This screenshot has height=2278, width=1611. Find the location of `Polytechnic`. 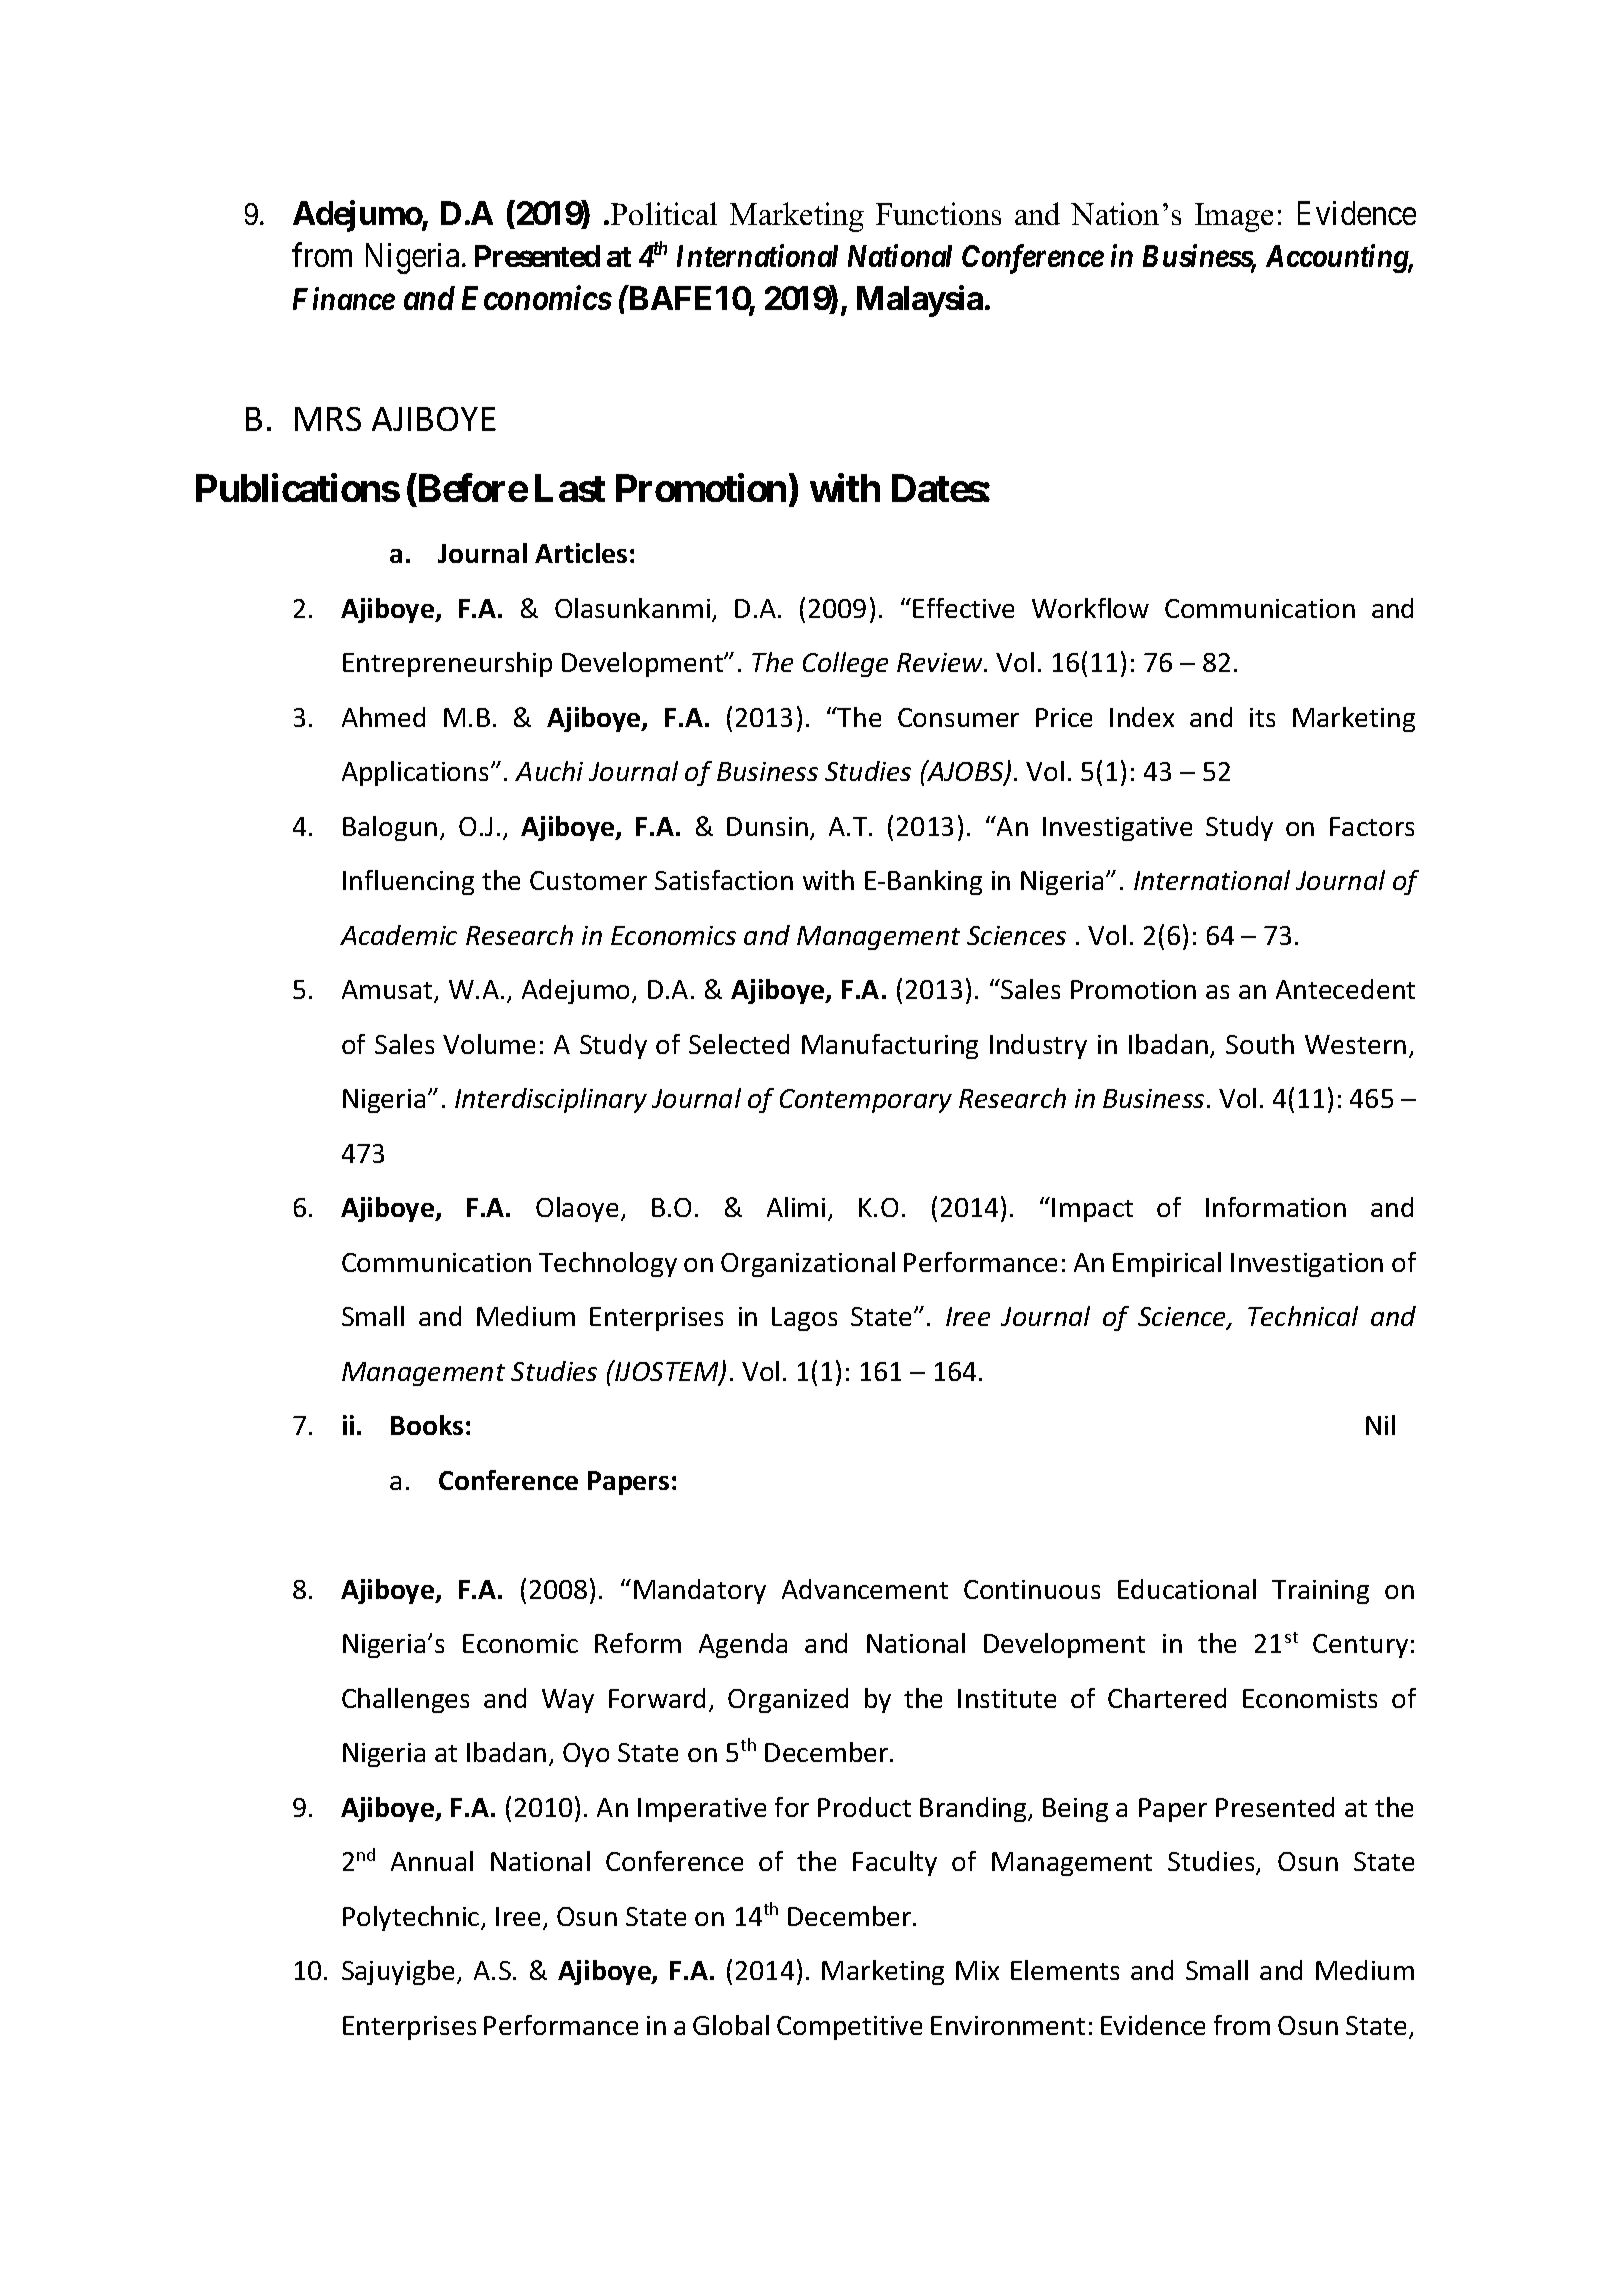

Polytechnic is located at coordinates (412, 1918).
